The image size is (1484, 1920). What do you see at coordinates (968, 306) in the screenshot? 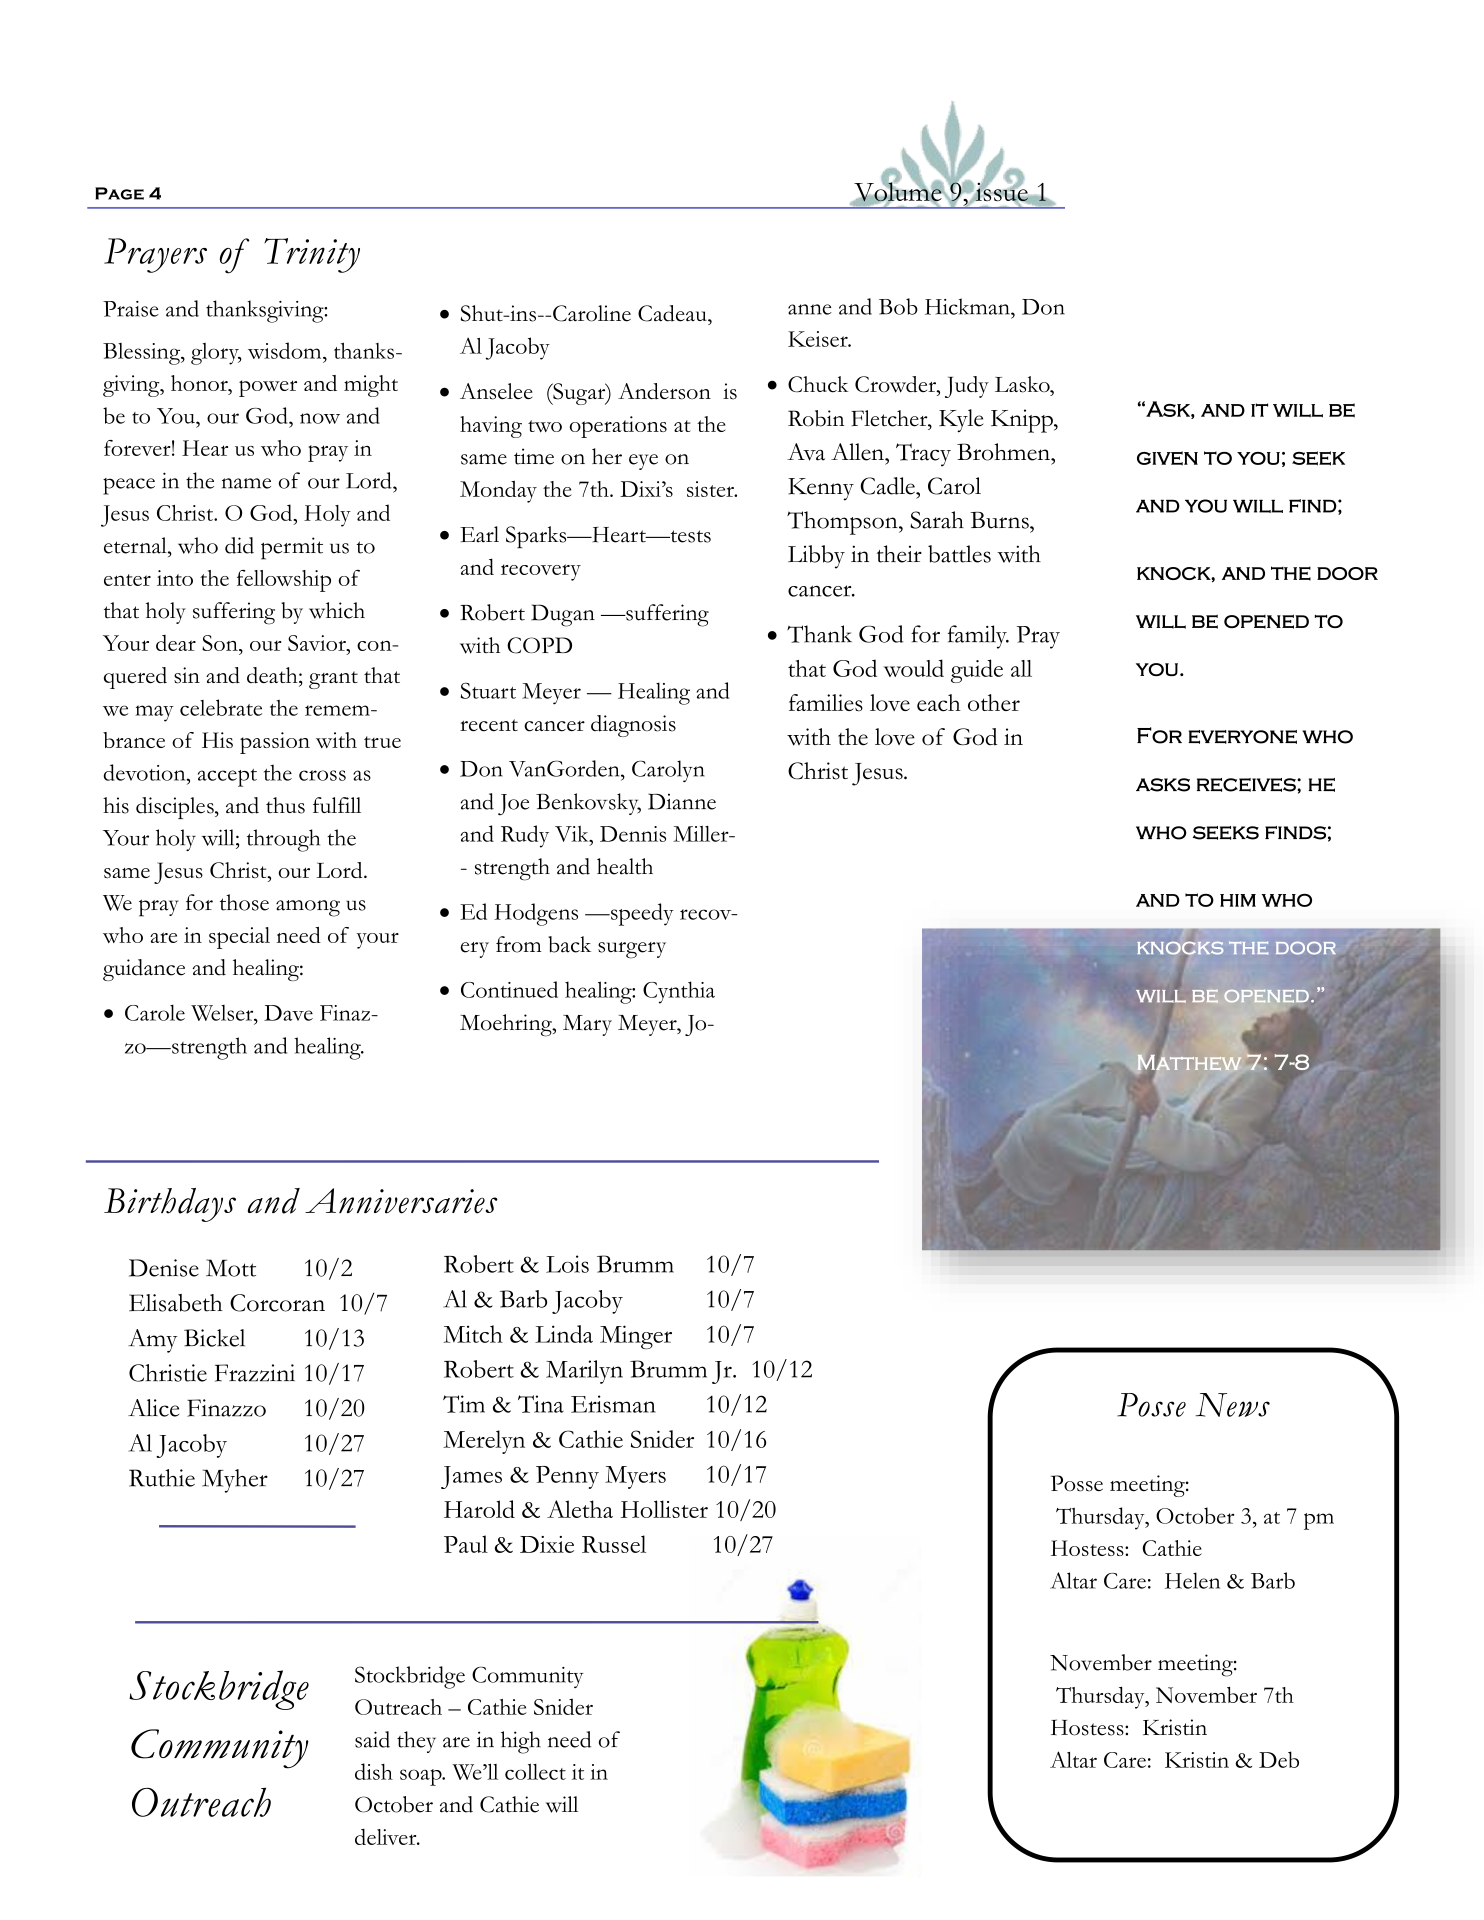
I see `Hickman` at bounding box center [968, 306].
